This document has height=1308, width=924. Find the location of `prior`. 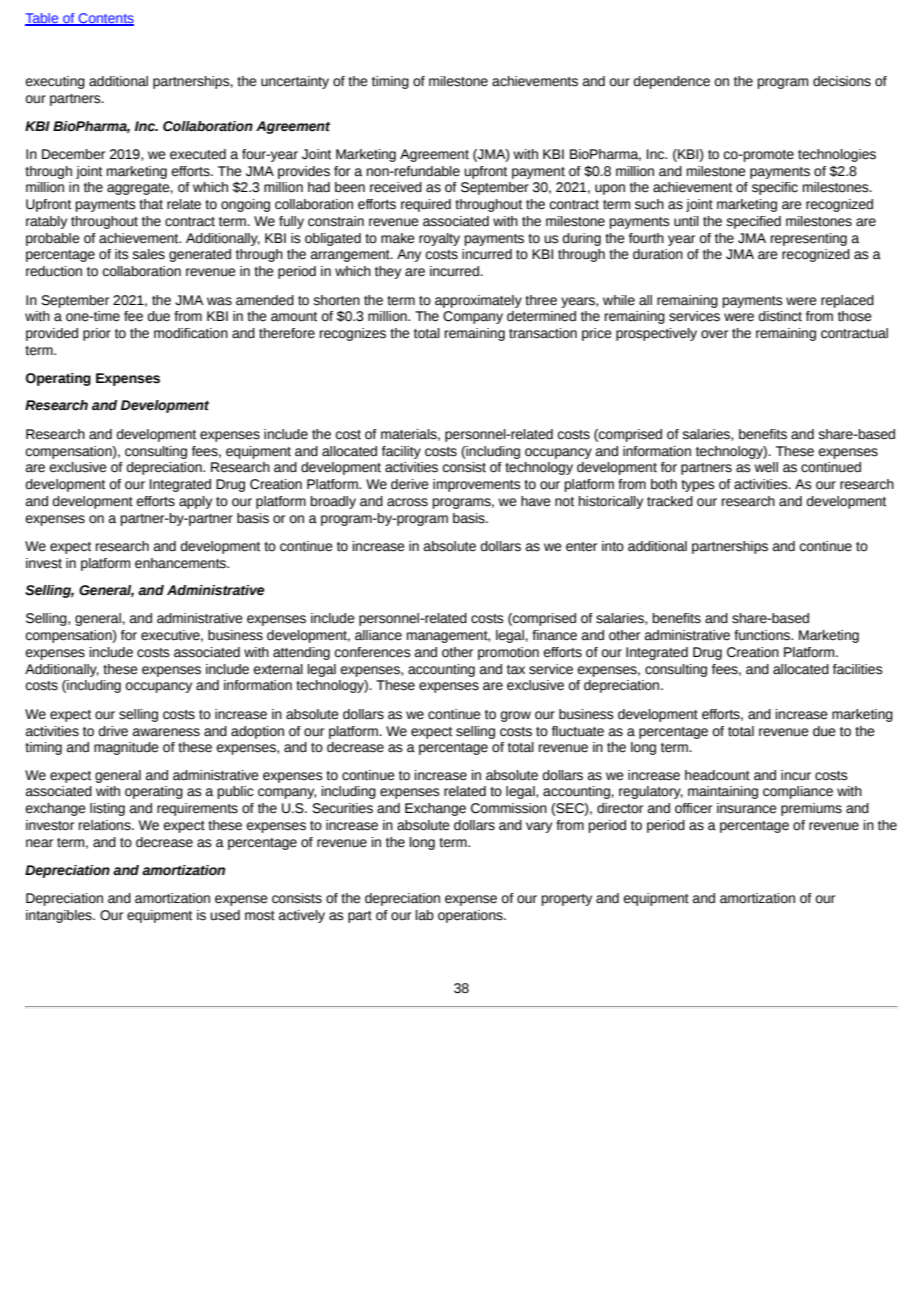

prior is located at coordinates (97, 334).
